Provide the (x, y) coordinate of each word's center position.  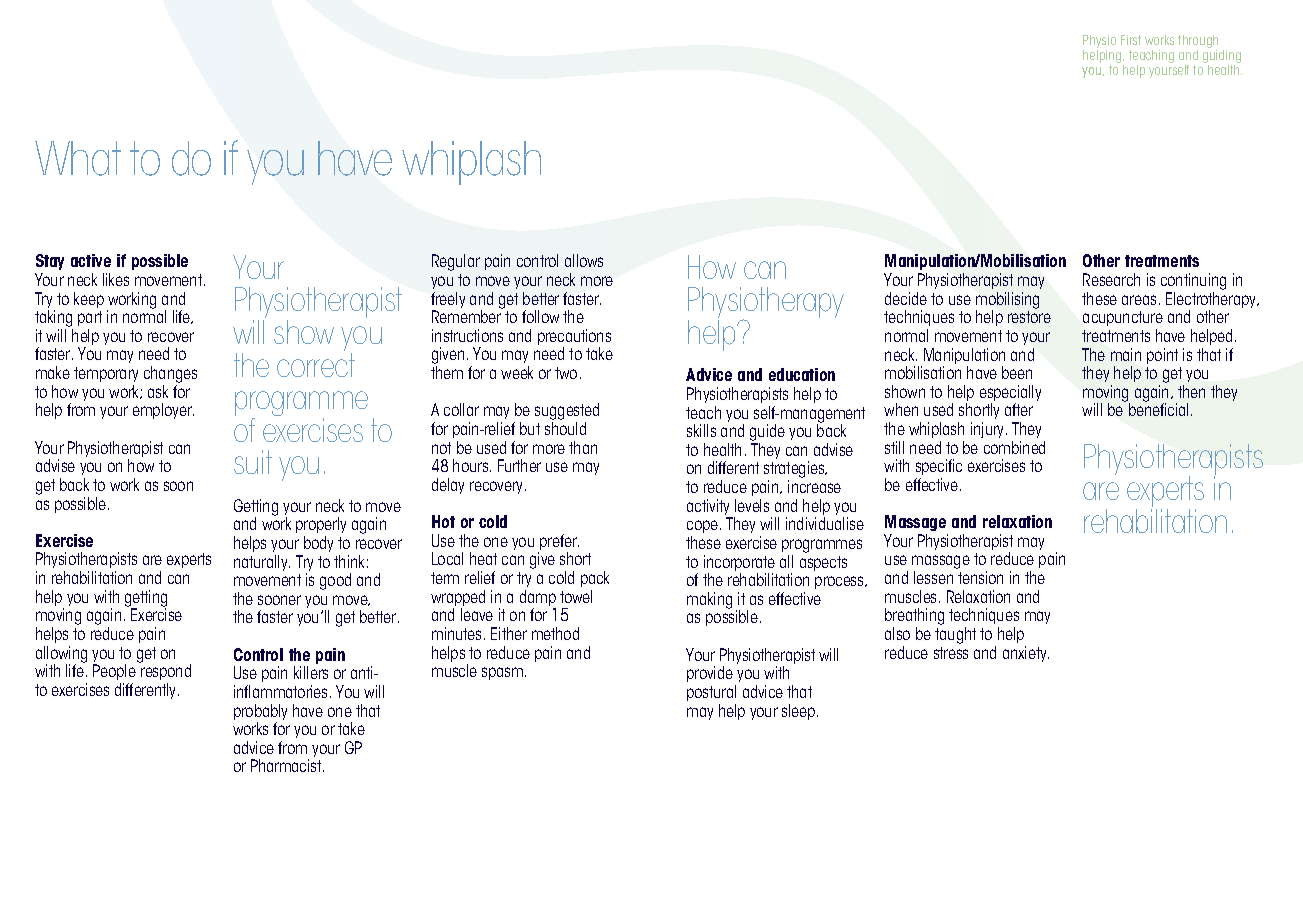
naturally (262, 563)
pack (595, 579)
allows (584, 260)
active (91, 260)
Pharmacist (287, 765)
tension (980, 577)
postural (711, 693)
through (1198, 43)
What (78, 158)
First (1131, 40)
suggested (567, 413)
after (1019, 409)
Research (1111, 279)
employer (163, 411)
